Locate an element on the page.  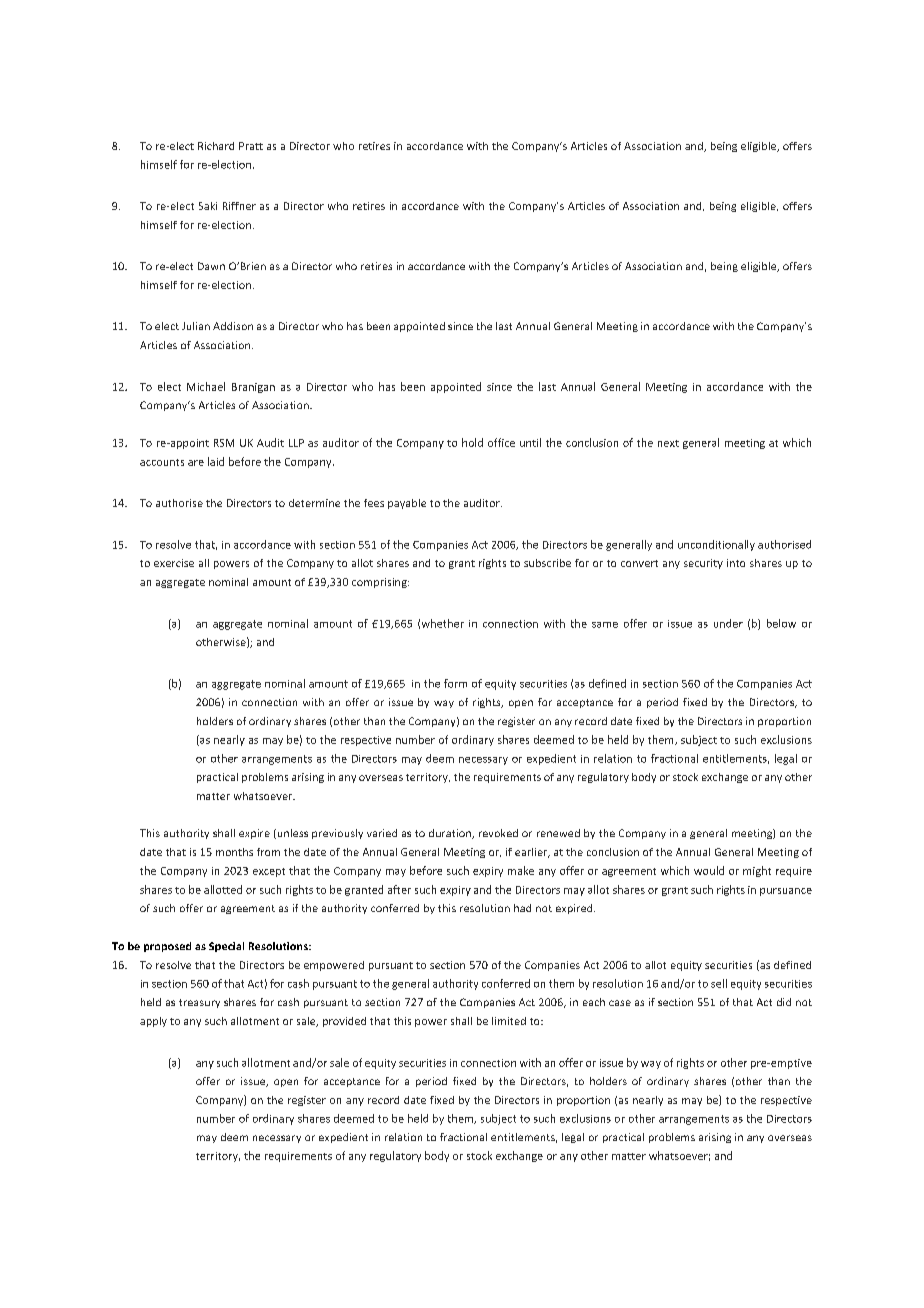
Pratt is located at coordinates (251, 146).
